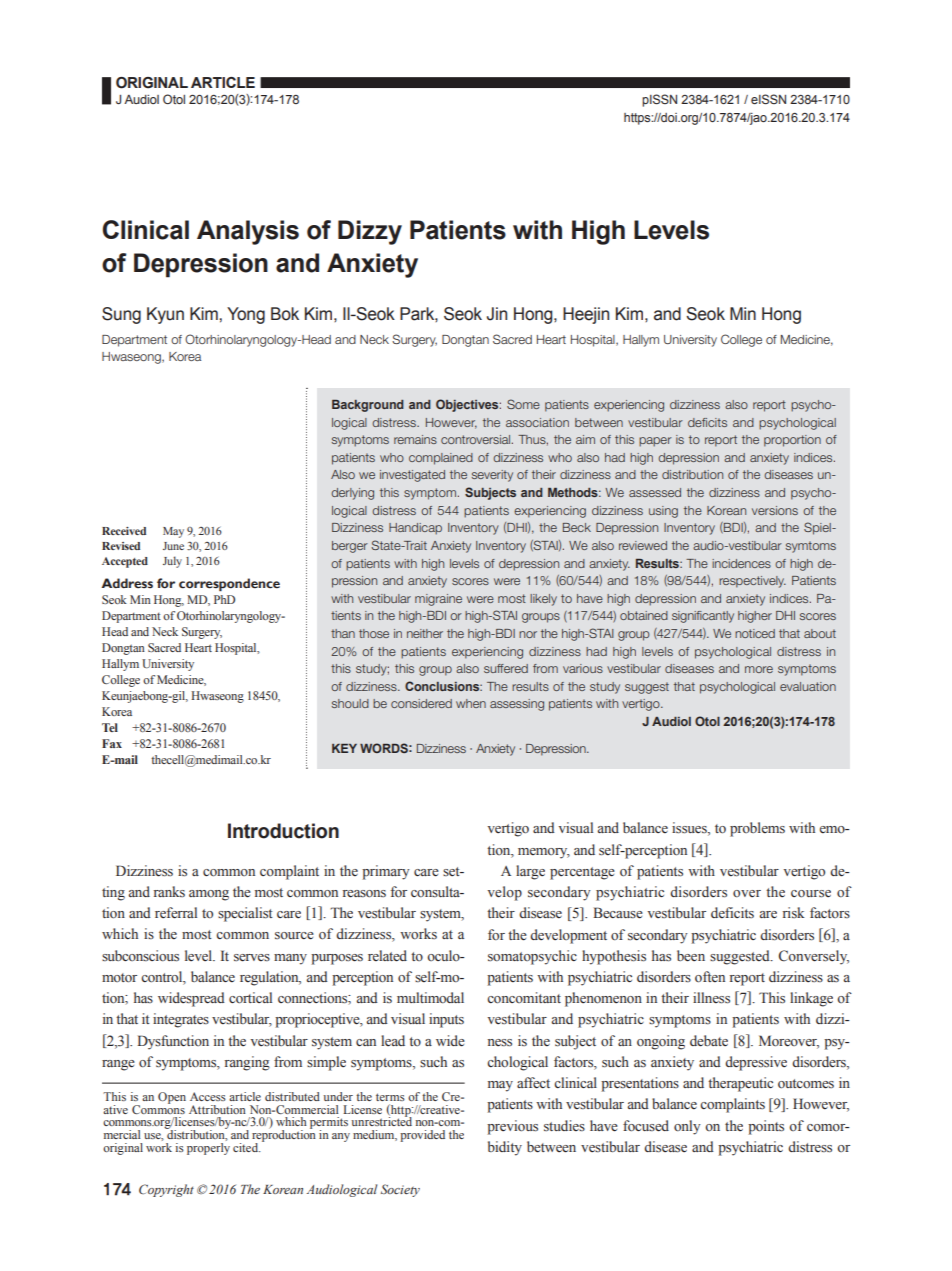 The image size is (952, 1271). I want to click on referral, so click(176, 913).
